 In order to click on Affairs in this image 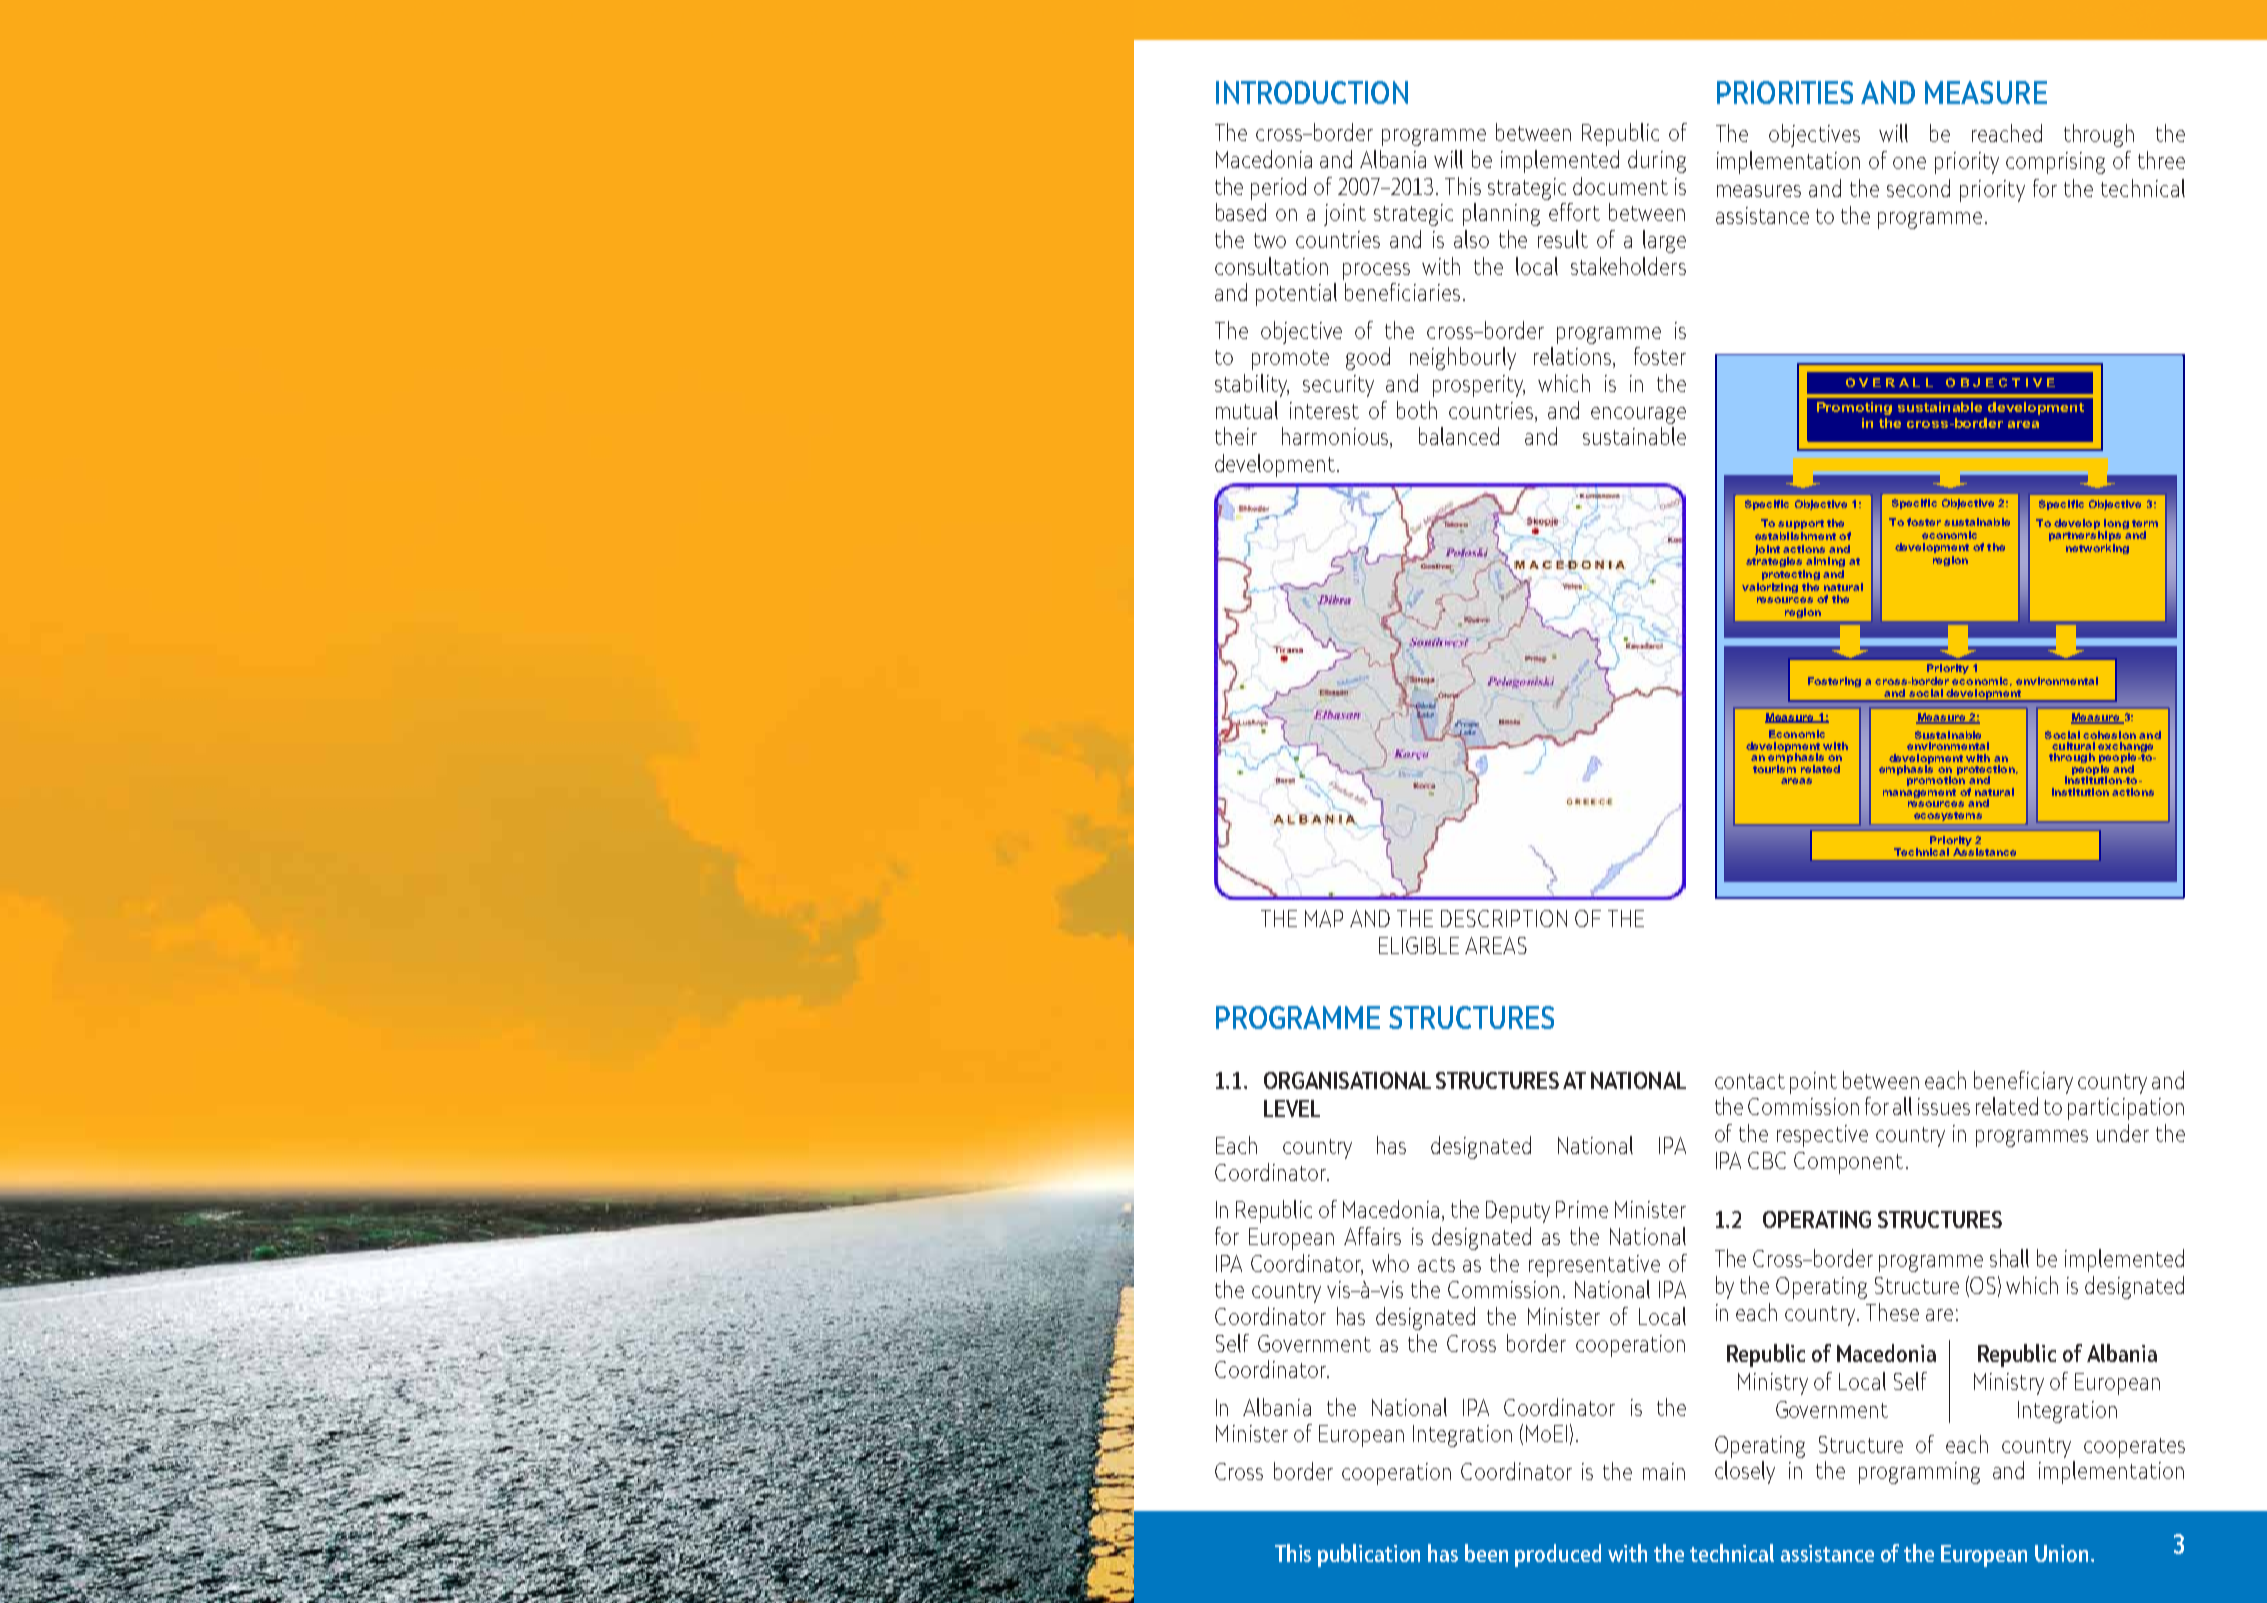, I will do `click(1372, 1236)`.
